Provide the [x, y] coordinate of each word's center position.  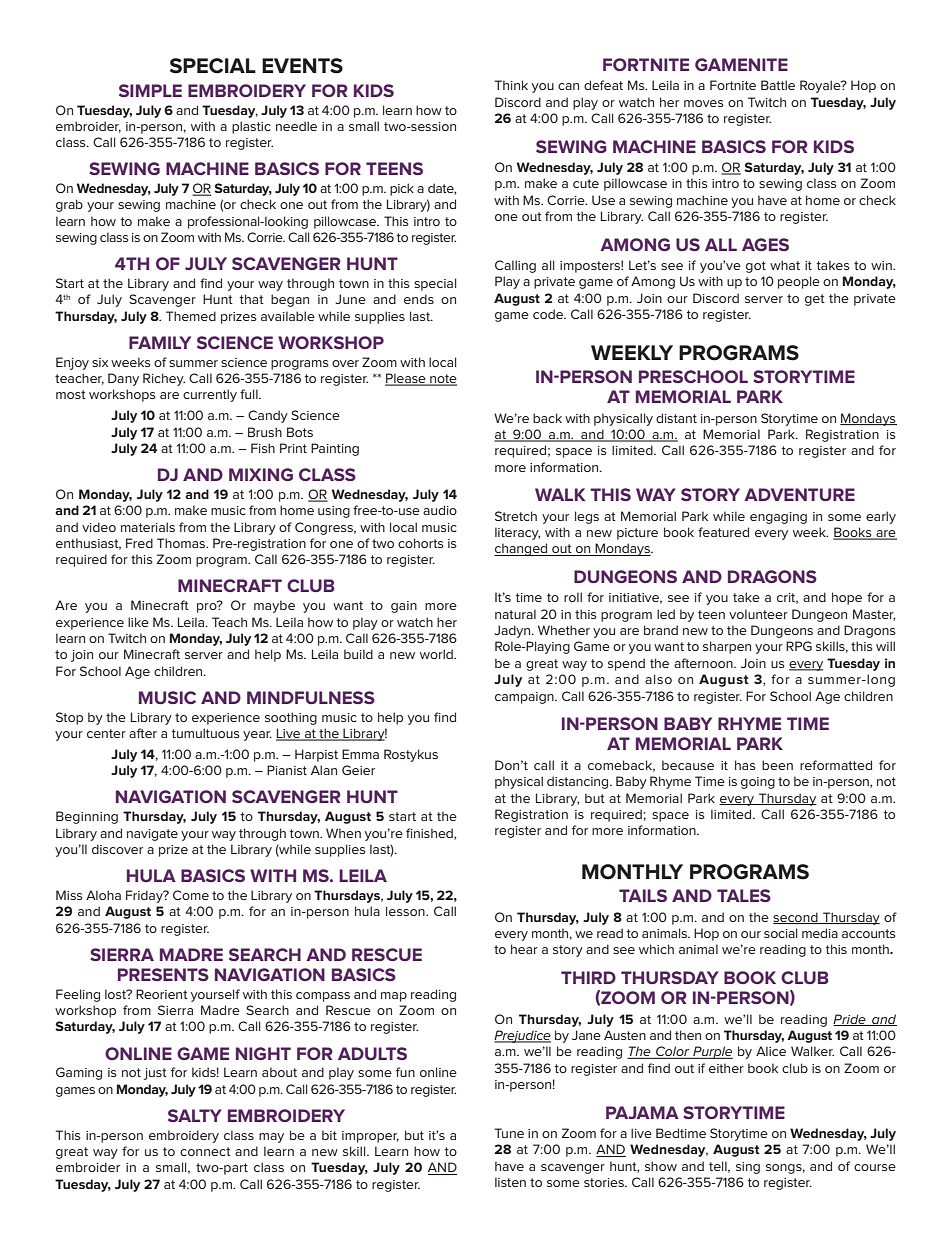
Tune [509, 1133]
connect [205, 1151]
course [875, 1167]
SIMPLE [150, 90]
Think [511, 85]
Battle [778, 85]
